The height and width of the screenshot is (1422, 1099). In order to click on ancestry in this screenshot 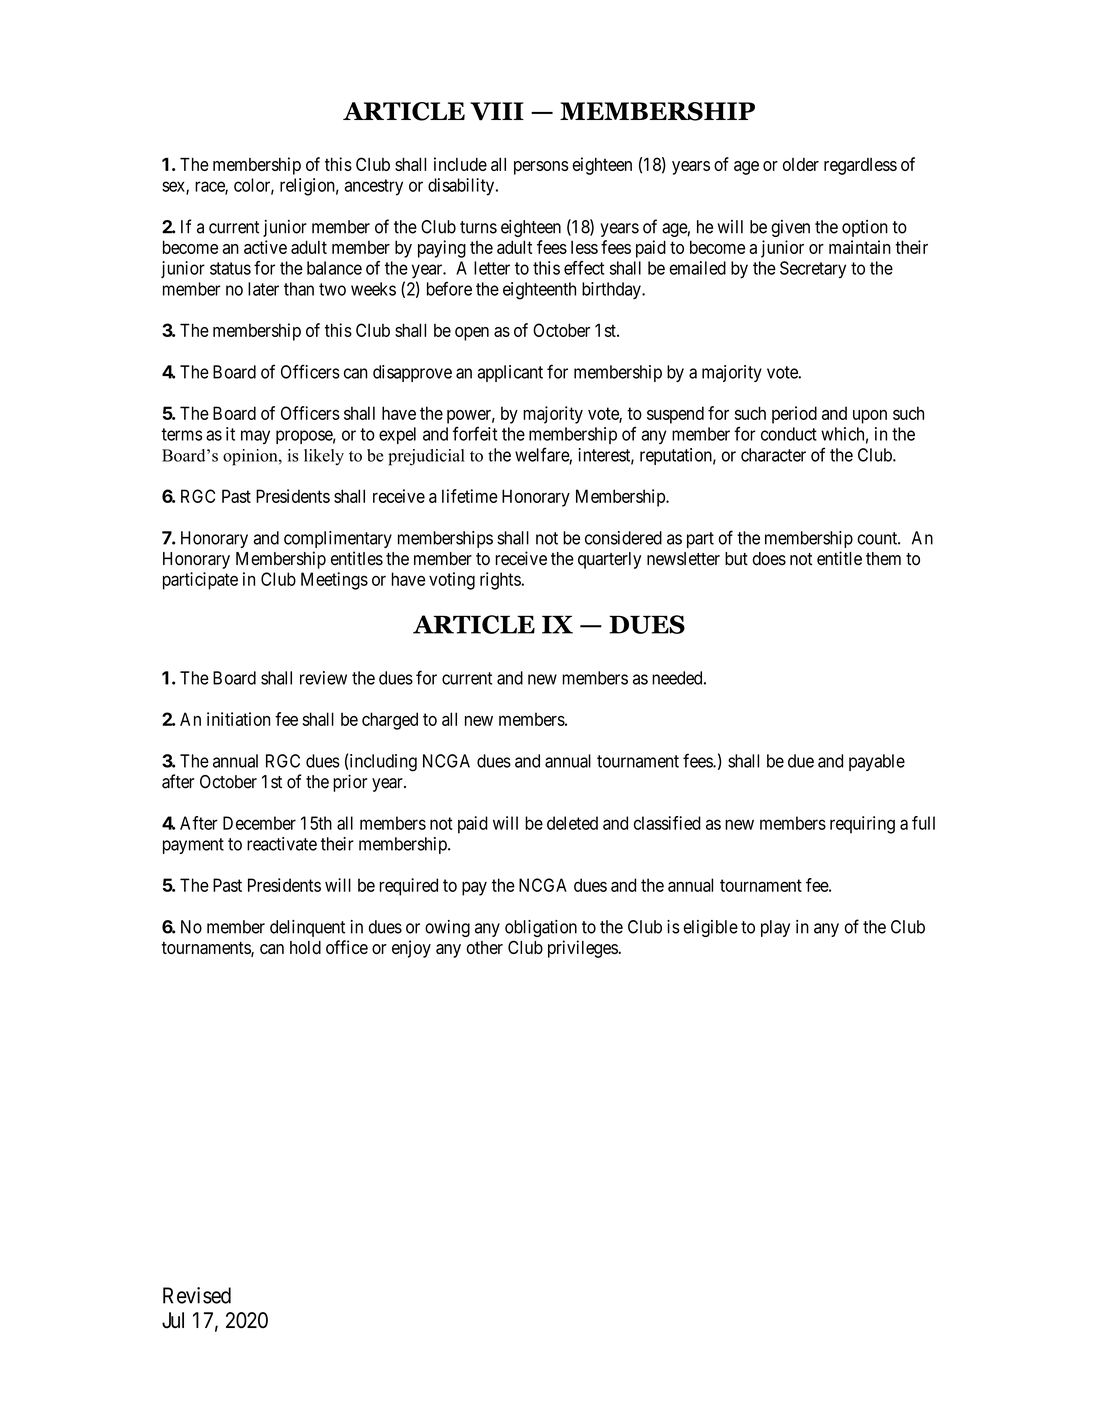, I will do `click(374, 187)`.
